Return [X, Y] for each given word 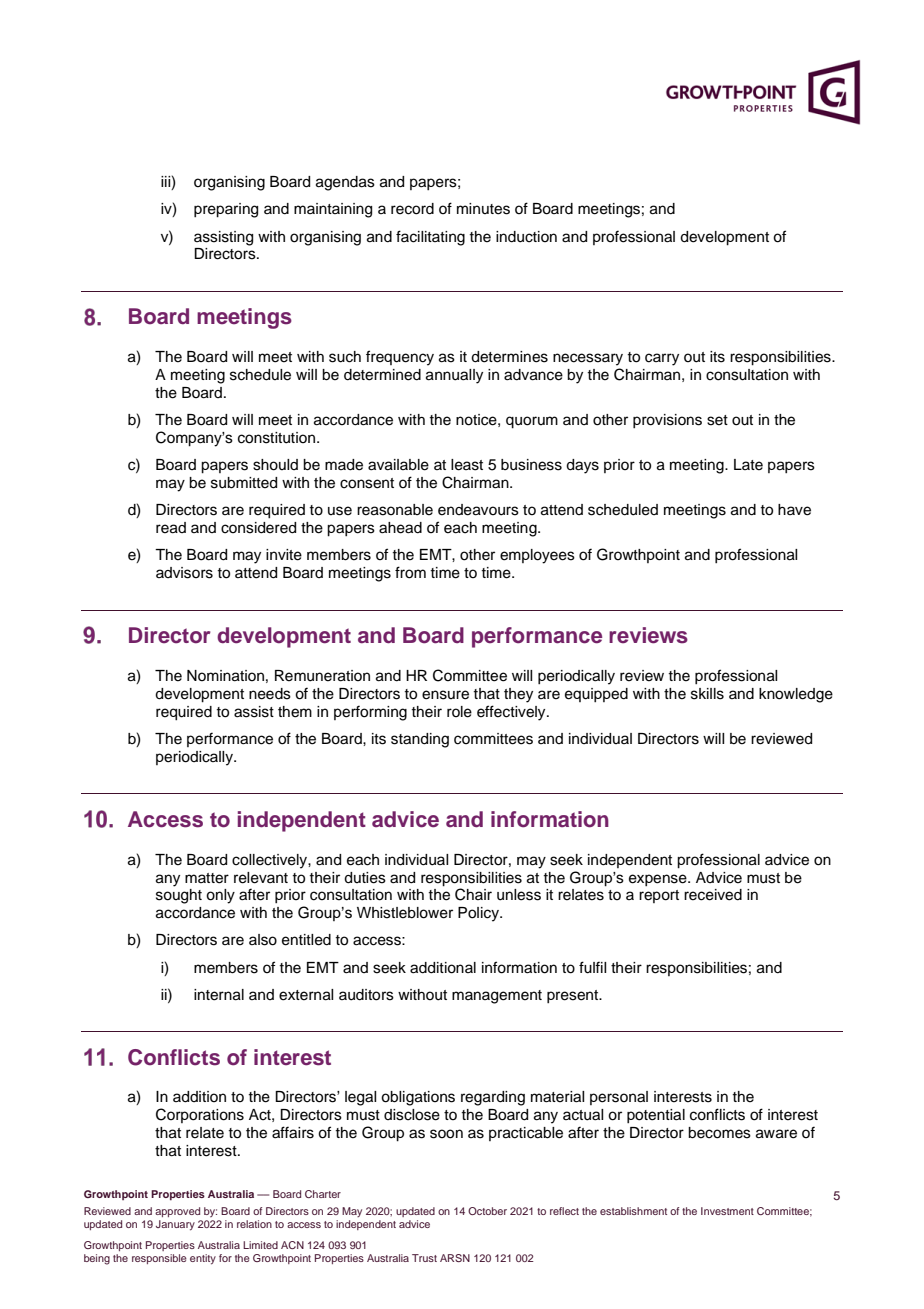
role [459, 712]
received [713, 895]
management [497, 997]
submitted [244, 483]
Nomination [225, 676]
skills [707, 694]
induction [526, 237]
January [175, 1225]
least [467, 465]
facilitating [430, 238]
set [717, 420]
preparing [226, 210]
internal [219, 995]
